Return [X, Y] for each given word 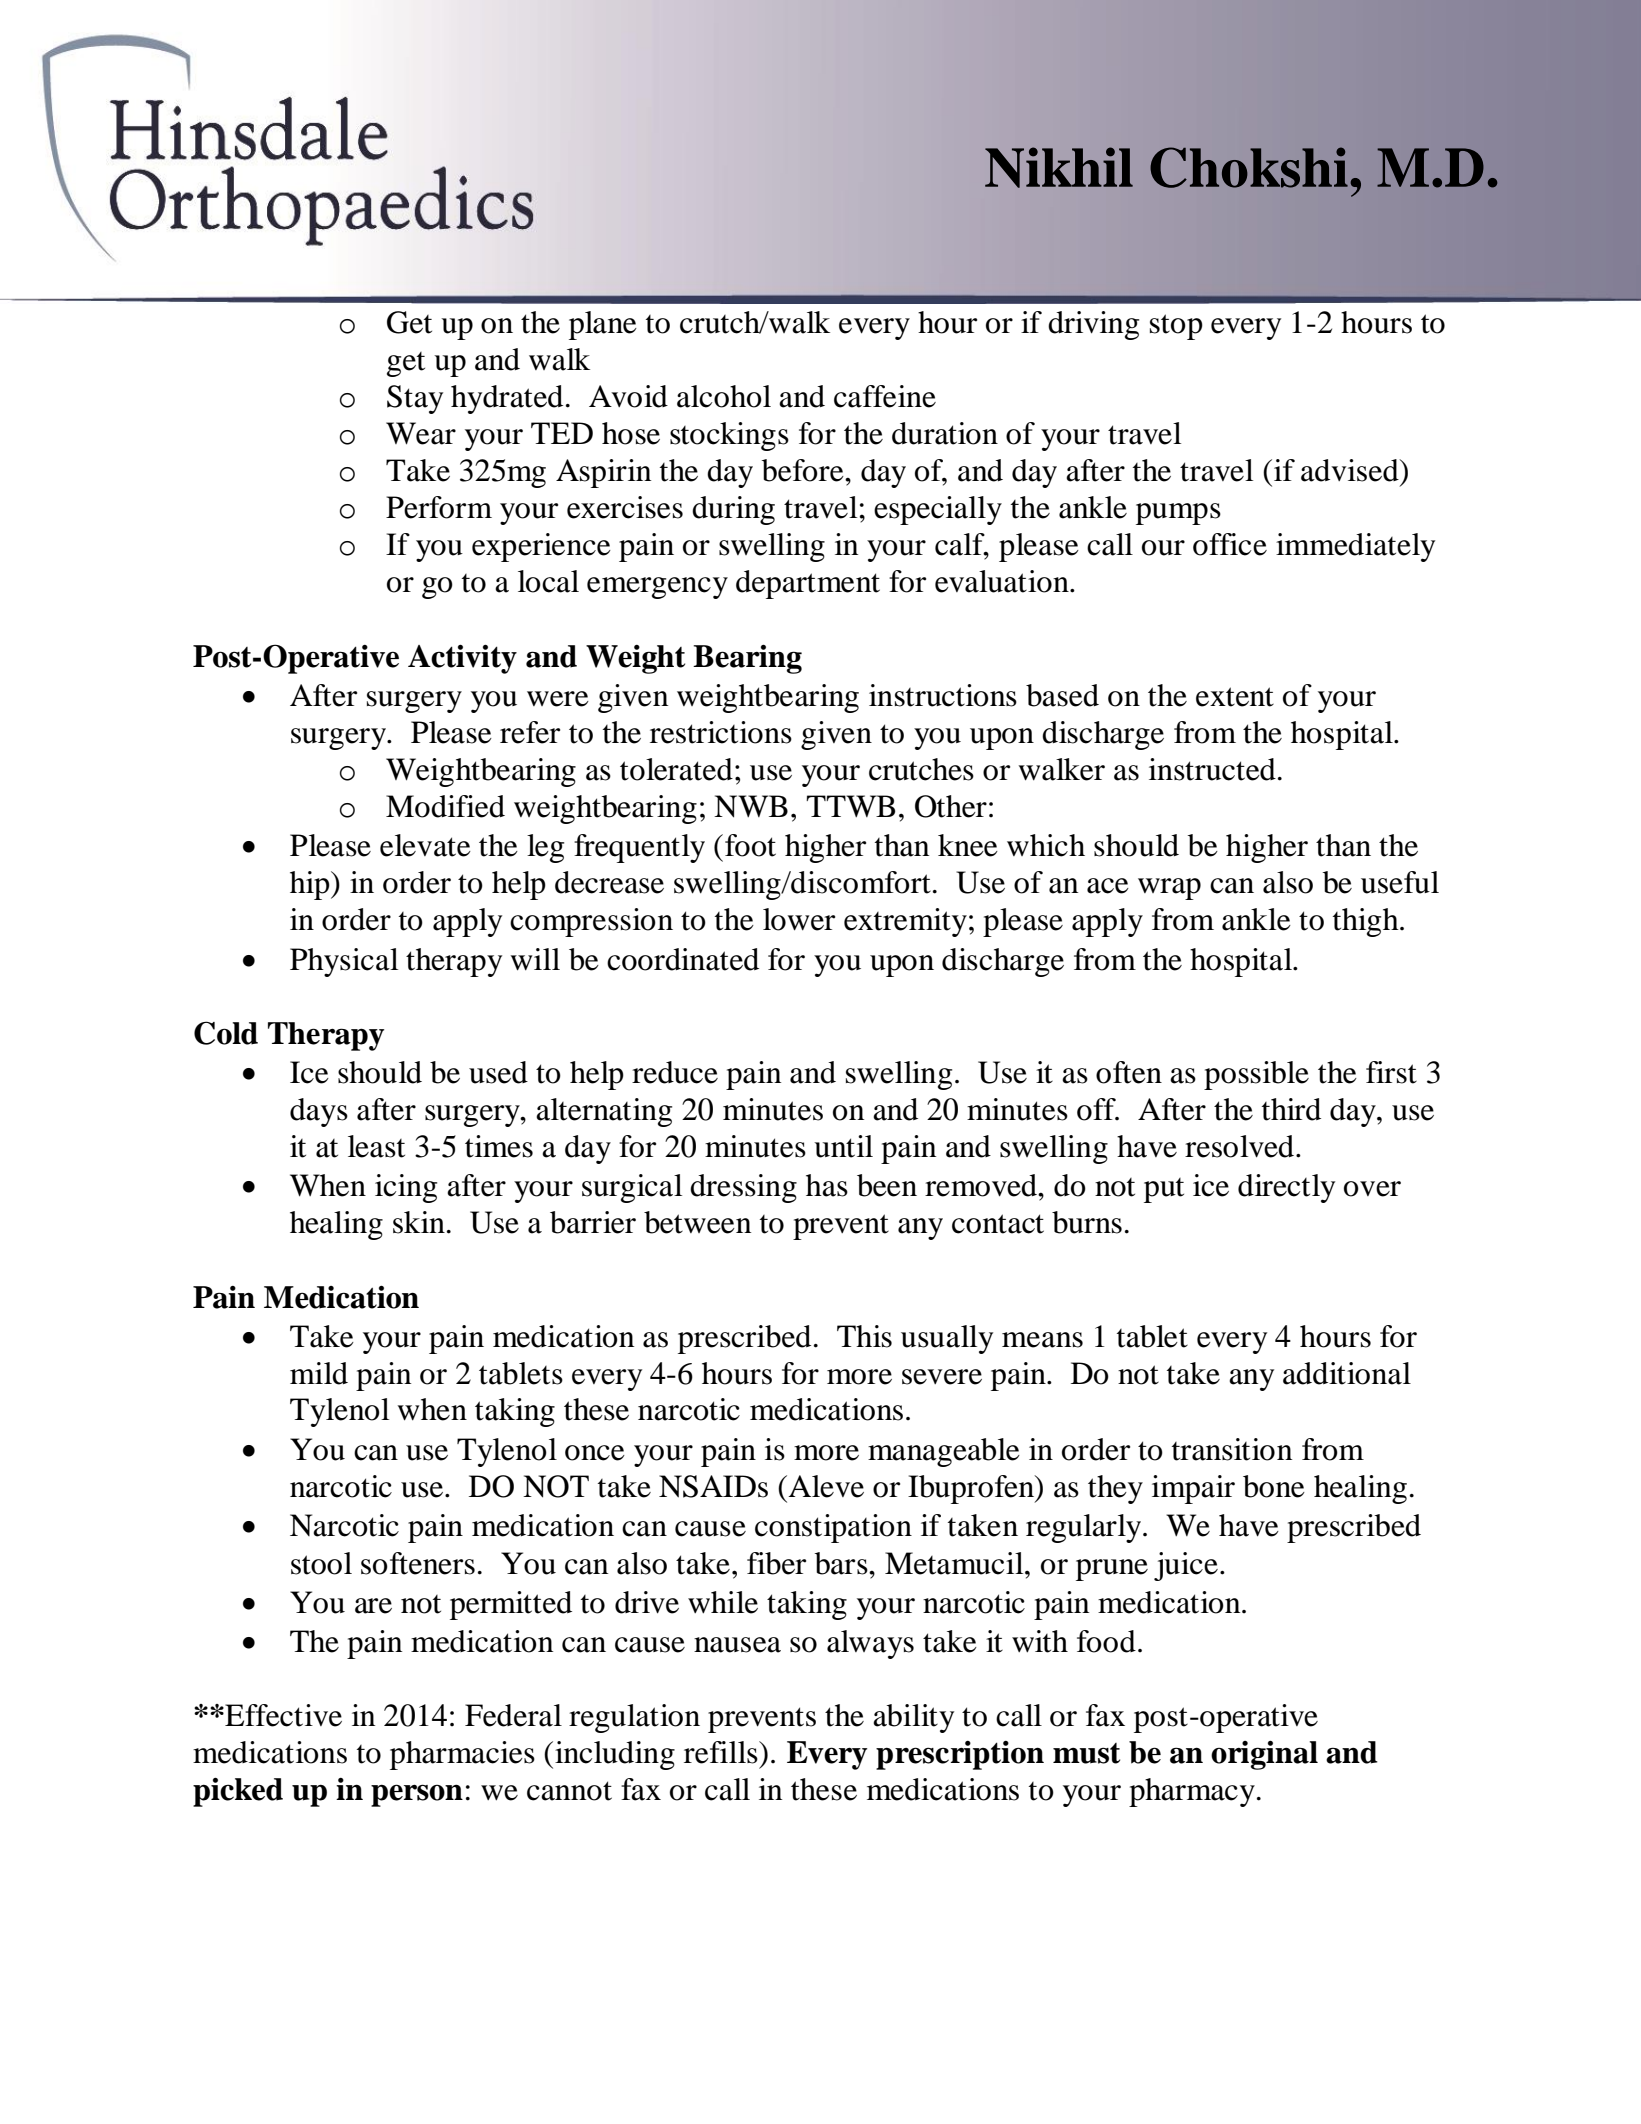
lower [799, 919]
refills [722, 1752]
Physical [344, 962]
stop [1176, 327]
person [417, 1795]
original [1264, 1755]
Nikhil [1059, 167]
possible [1256, 1075]
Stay [415, 399]
